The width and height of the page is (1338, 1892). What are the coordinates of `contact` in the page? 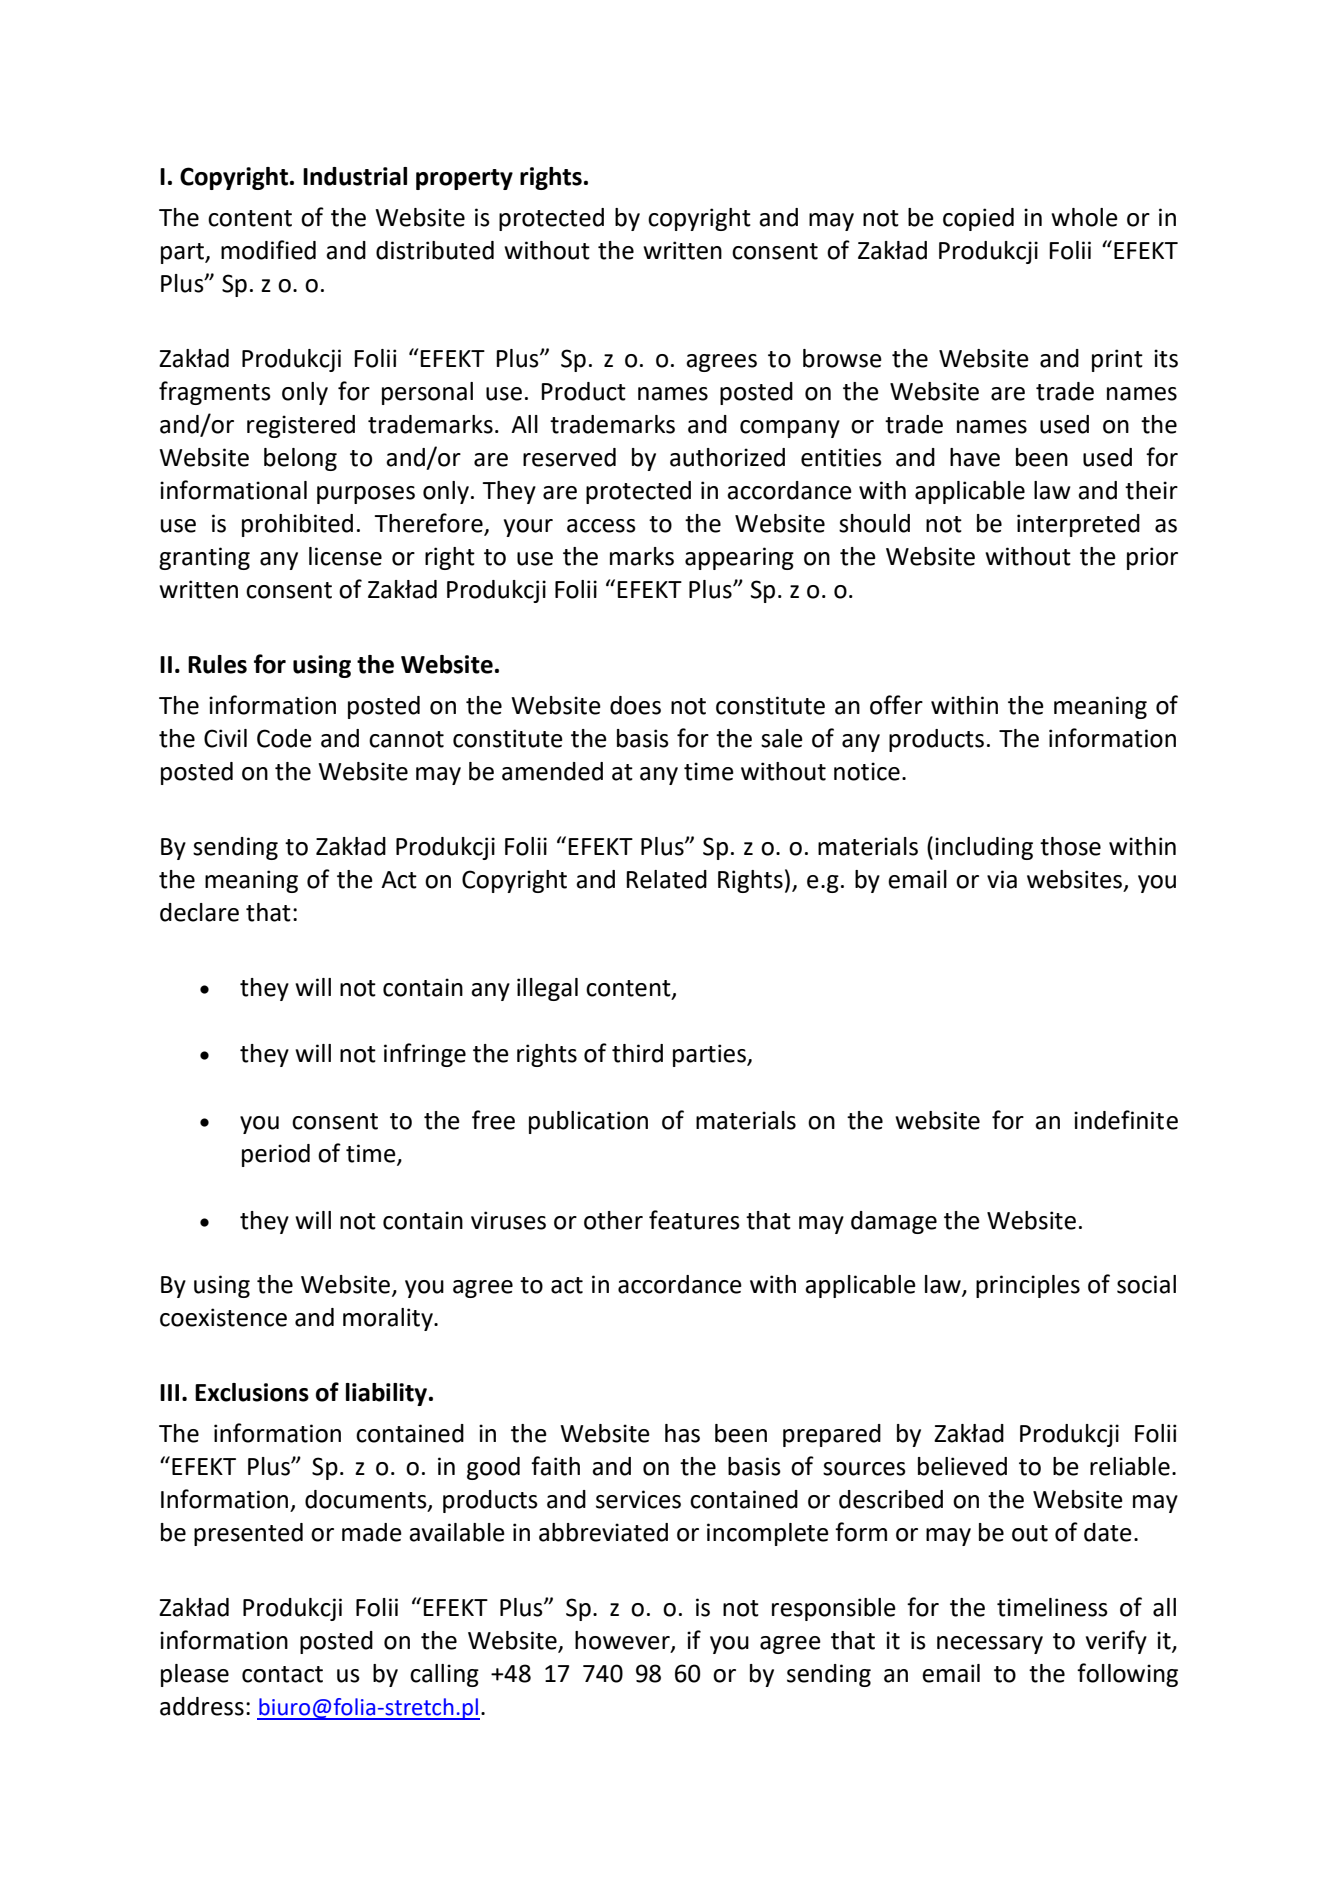 It's located at (282, 1674).
